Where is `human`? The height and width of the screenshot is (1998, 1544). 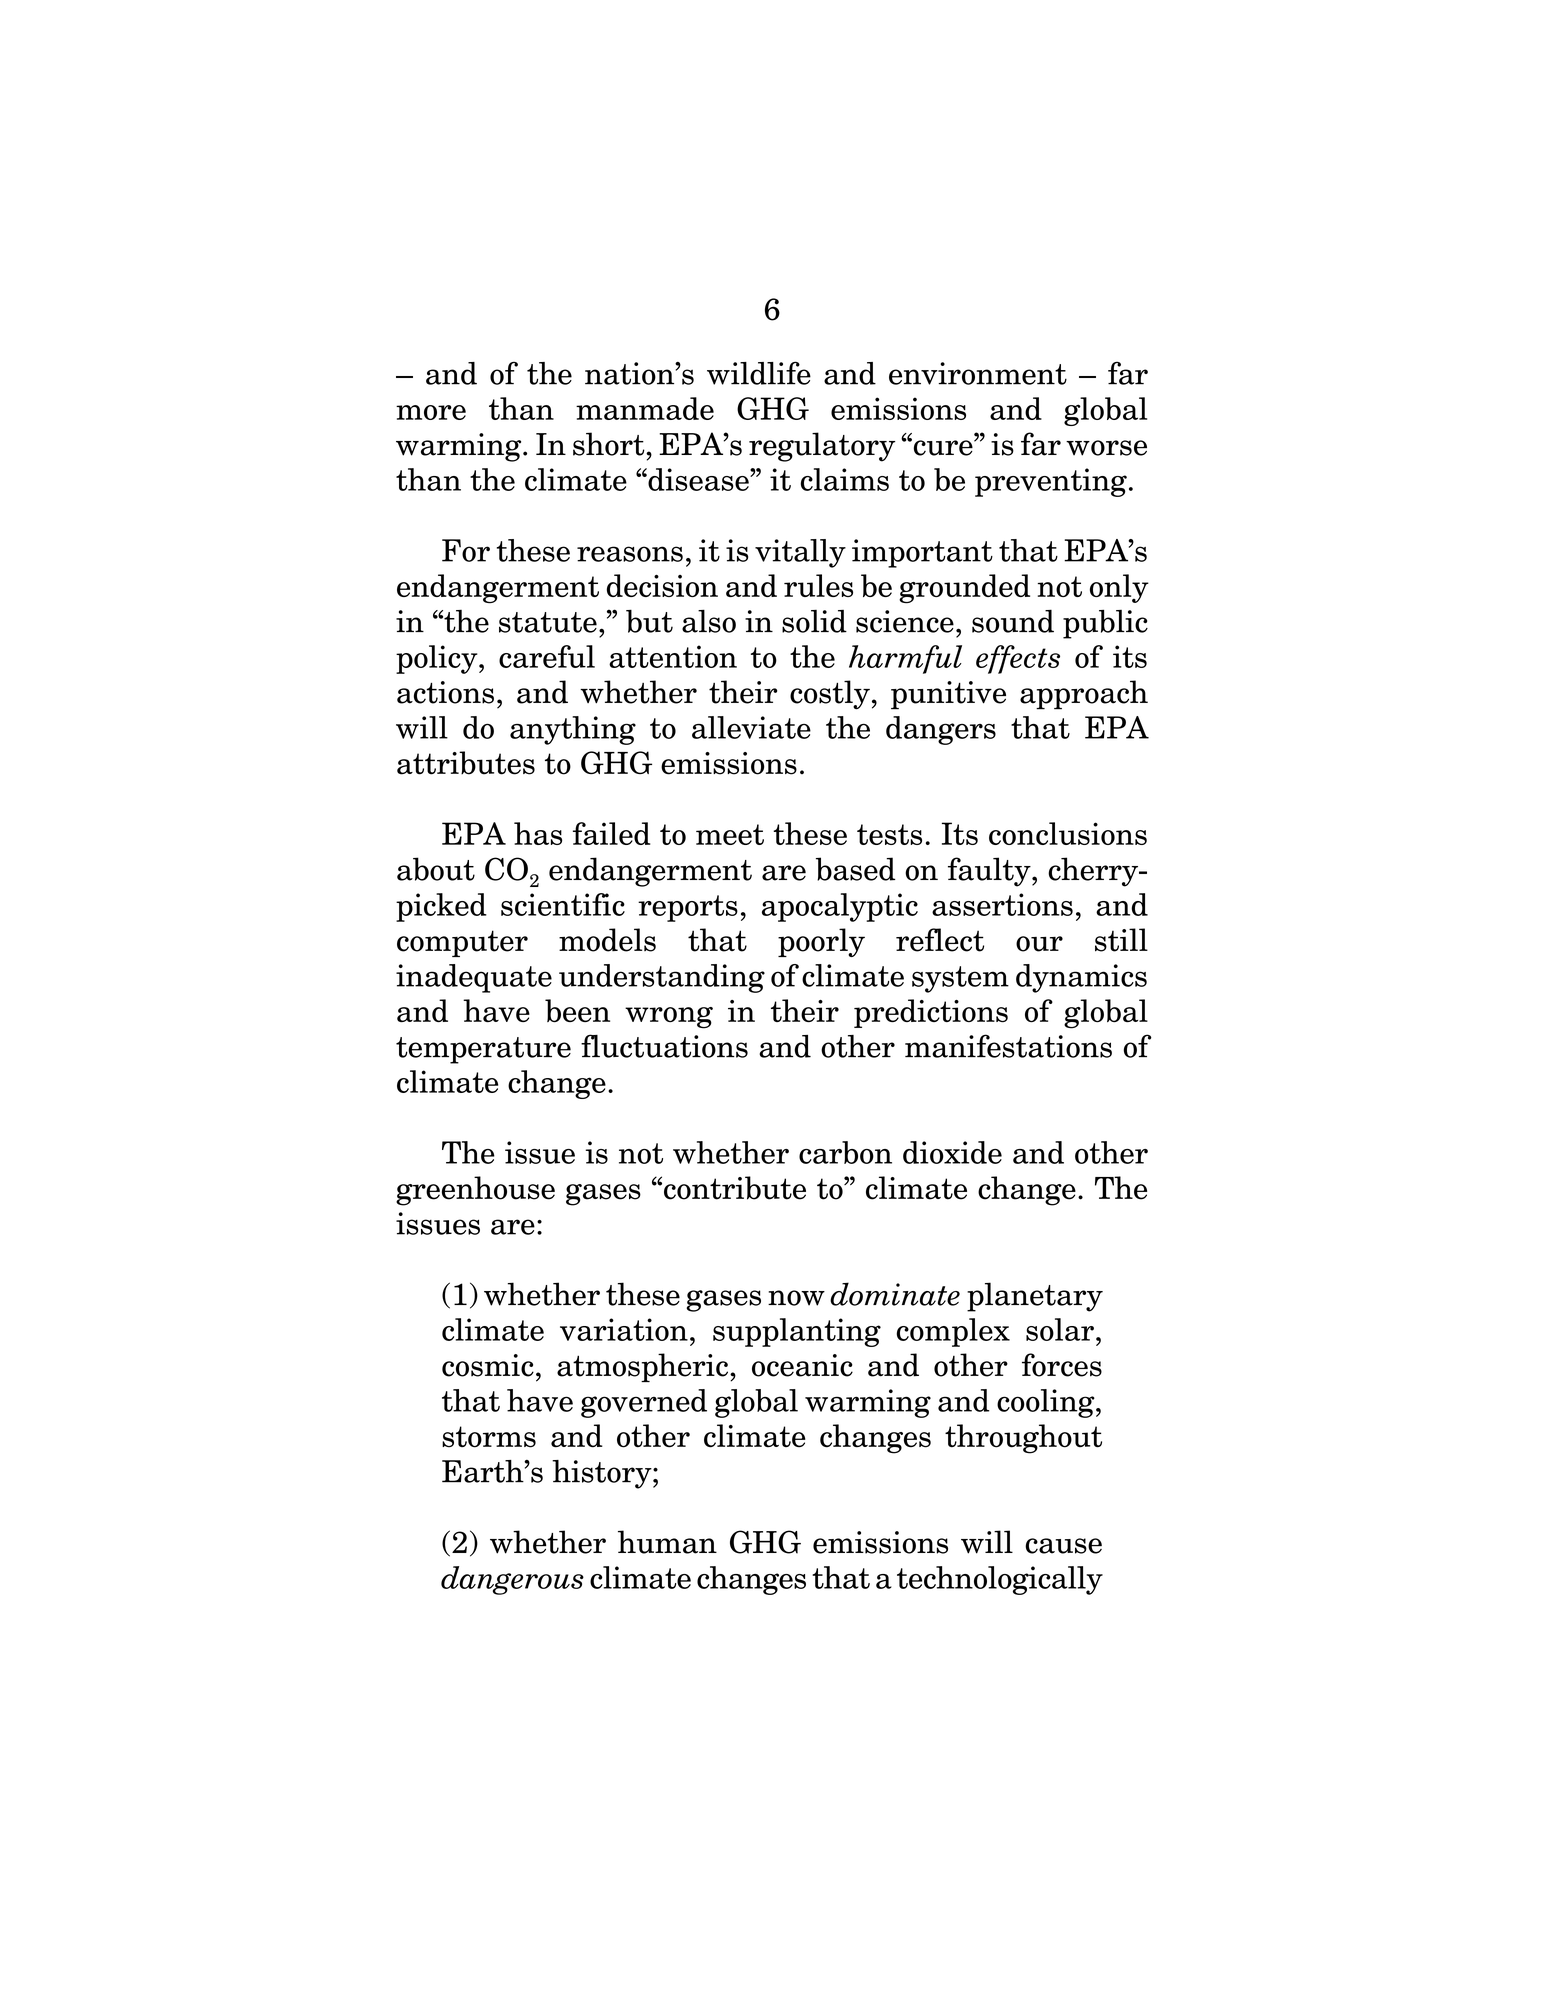
human is located at coordinates (667, 1542).
